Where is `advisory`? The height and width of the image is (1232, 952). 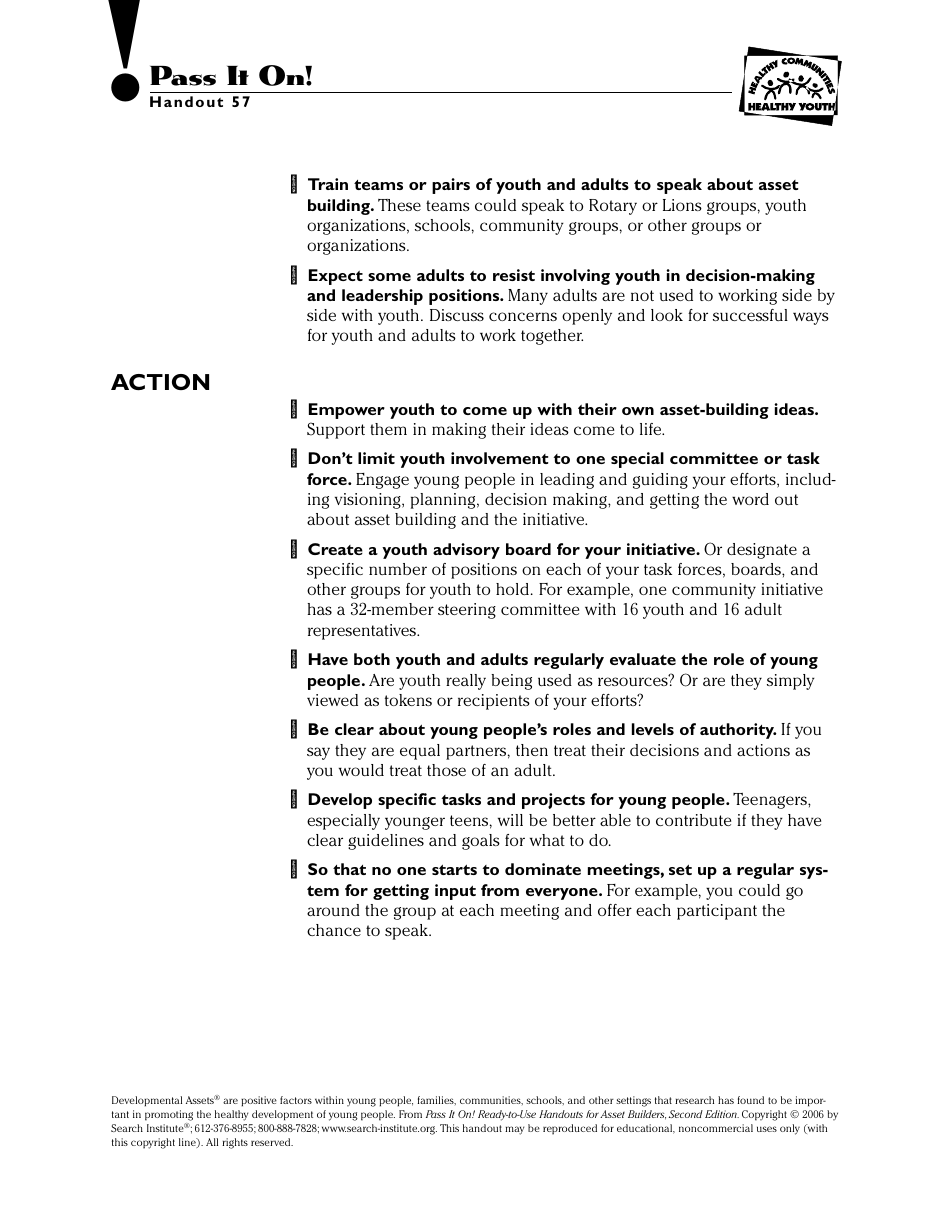
advisory is located at coordinates (466, 551).
